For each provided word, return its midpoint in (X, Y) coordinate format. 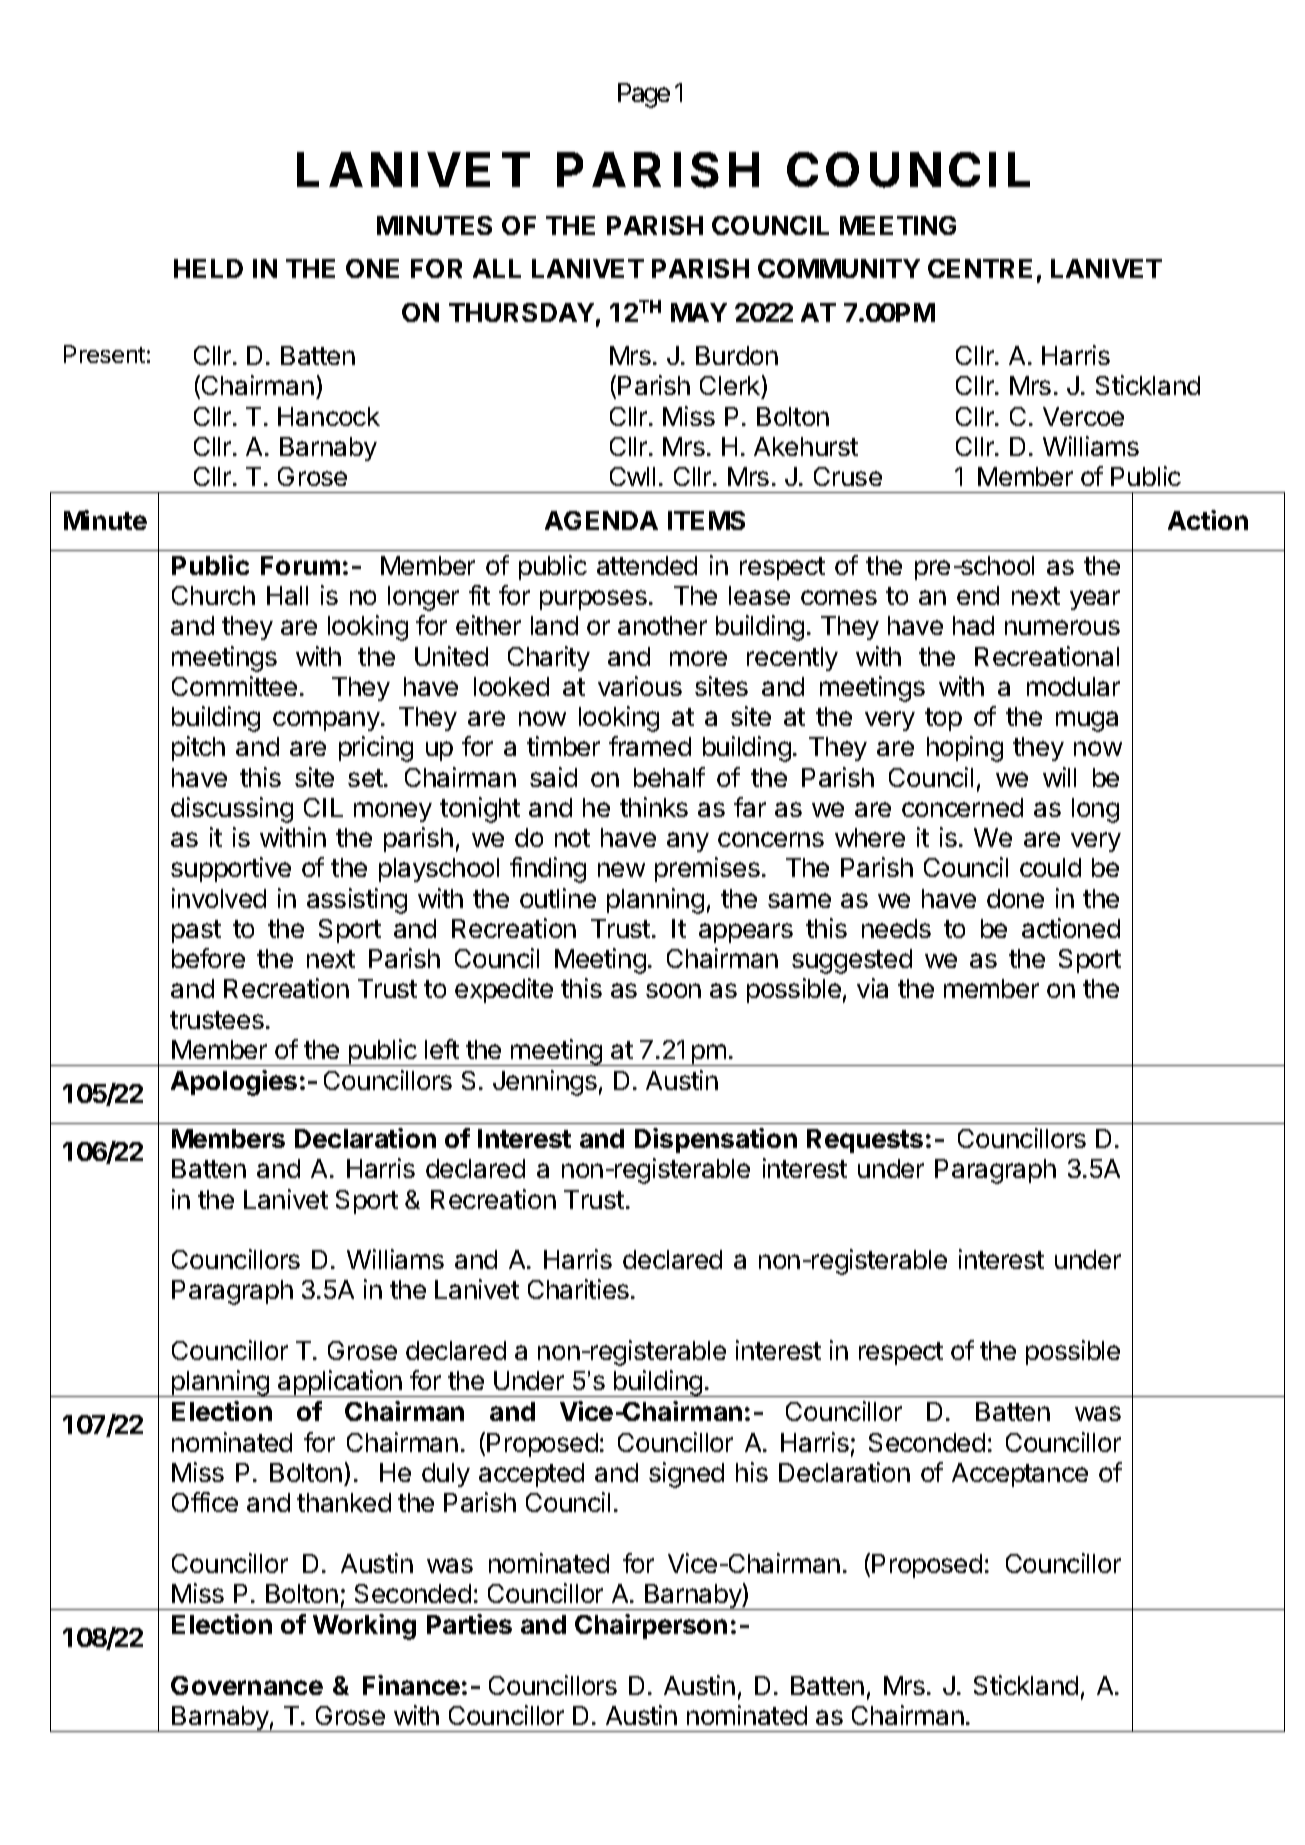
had (973, 625)
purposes (593, 600)
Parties (469, 1624)
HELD (208, 268)
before (208, 958)
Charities (578, 1289)
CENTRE (980, 268)
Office (205, 1502)
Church (213, 595)
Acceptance (1020, 1475)
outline (558, 898)
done (1015, 898)
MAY (699, 312)
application (340, 1383)
